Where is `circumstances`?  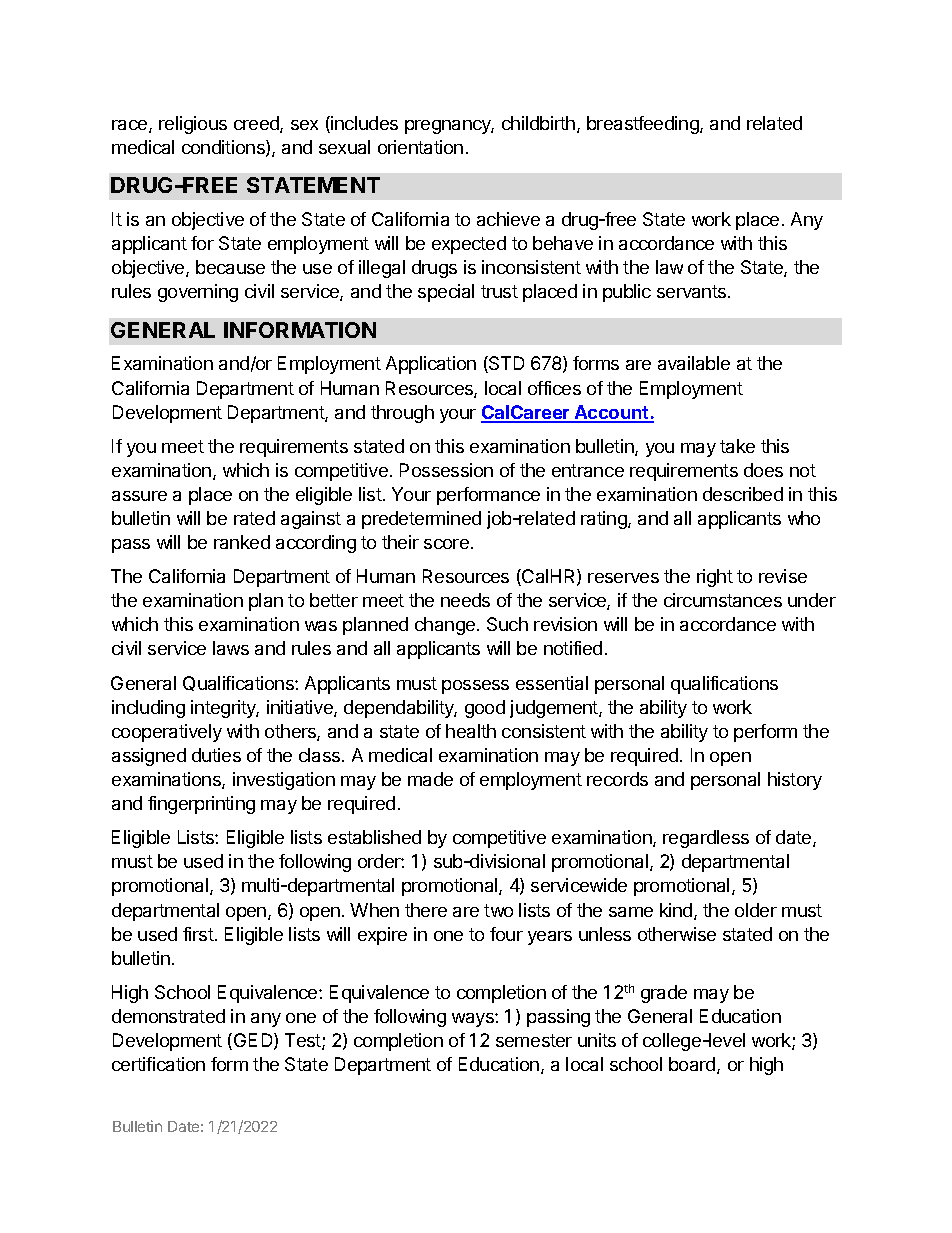
circumstances is located at coordinates (723, 600).
